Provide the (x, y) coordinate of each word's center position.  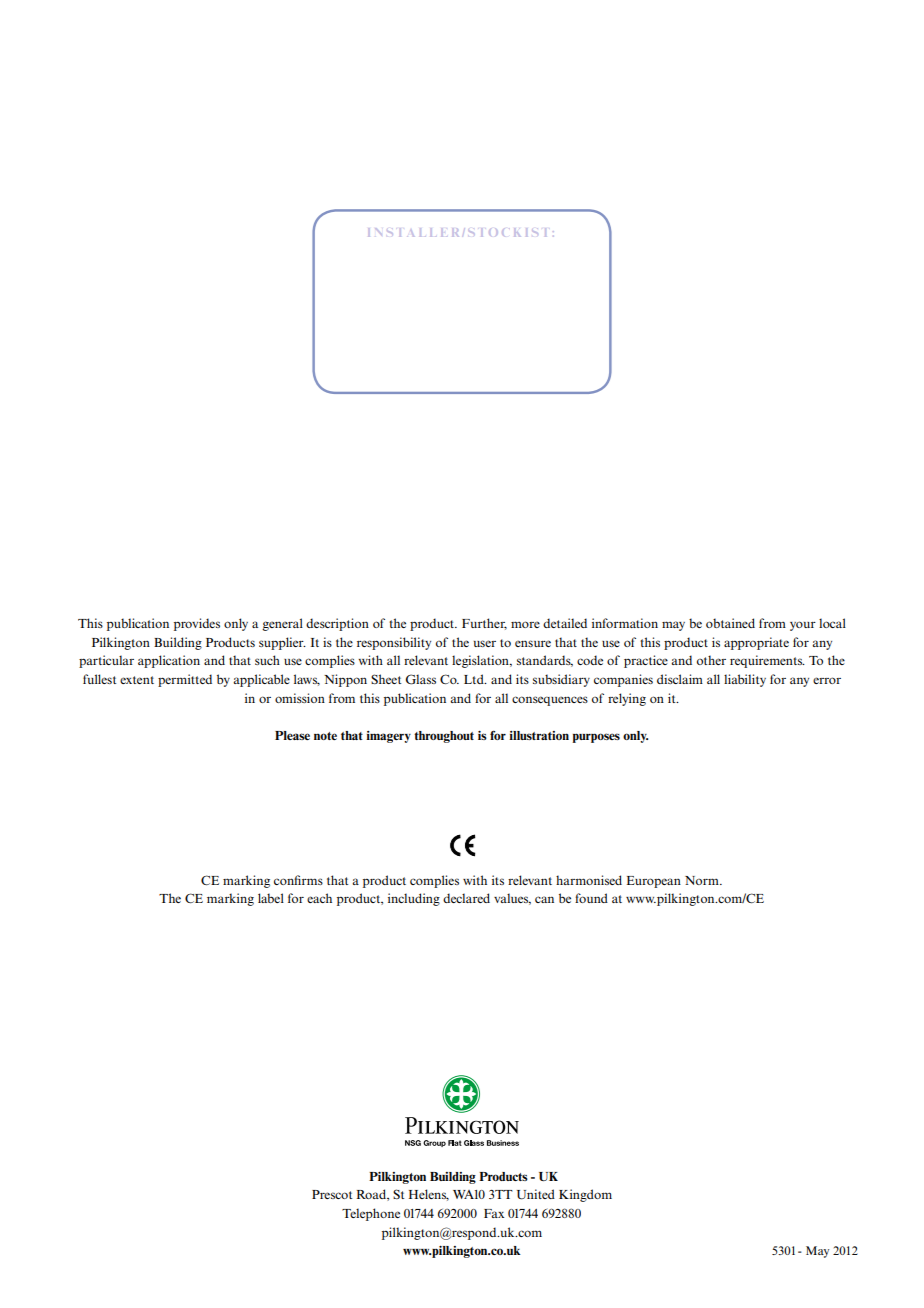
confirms (298, 880)
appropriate (756, 643)
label (271, 898)
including (414, 899)
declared (466, 898)
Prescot (332, 1194)
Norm (703, 880)
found (591, 898)
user (485, 643)
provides (197, 624)
